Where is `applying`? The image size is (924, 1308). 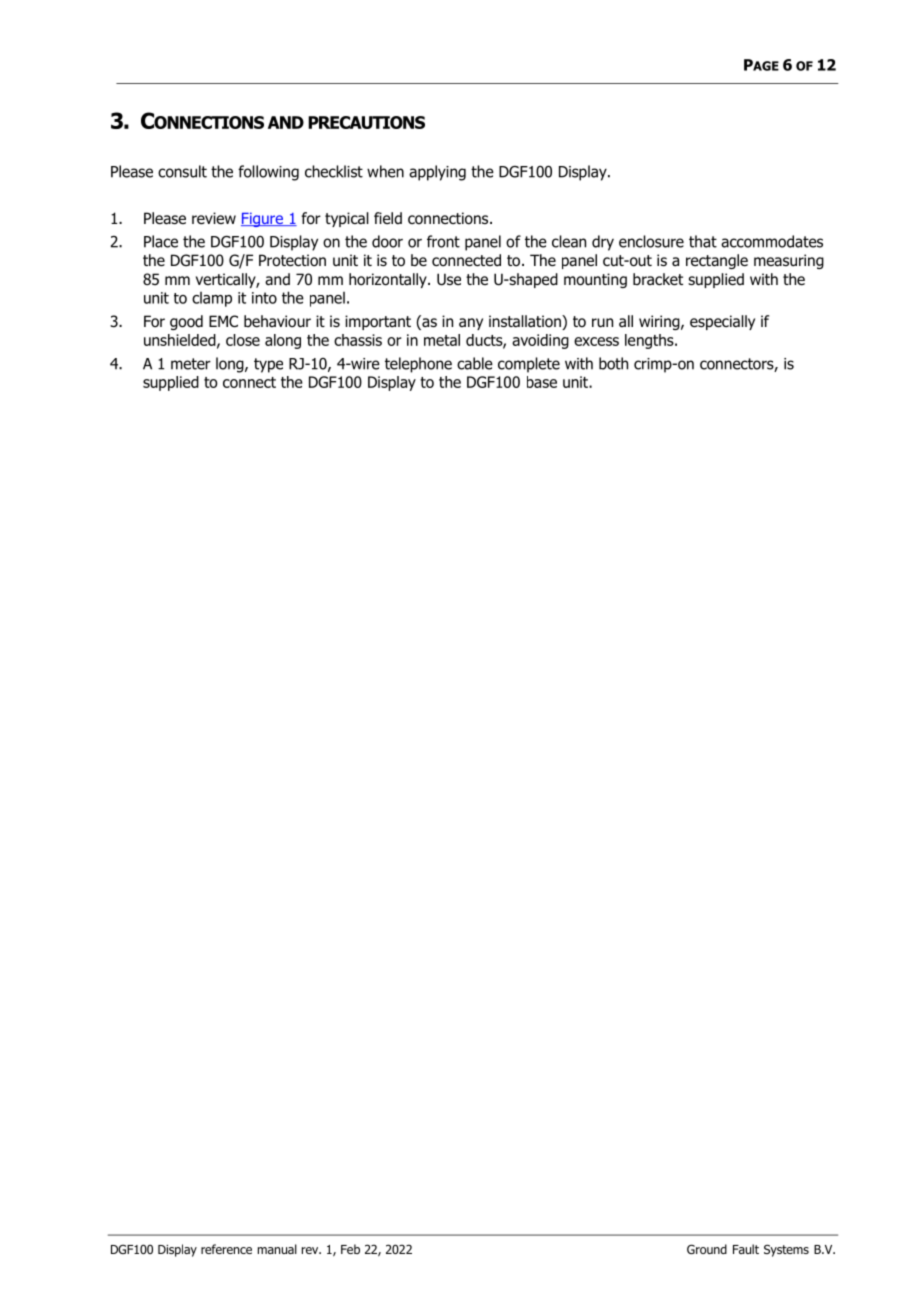 applying is located at coordinates (437, 173).
